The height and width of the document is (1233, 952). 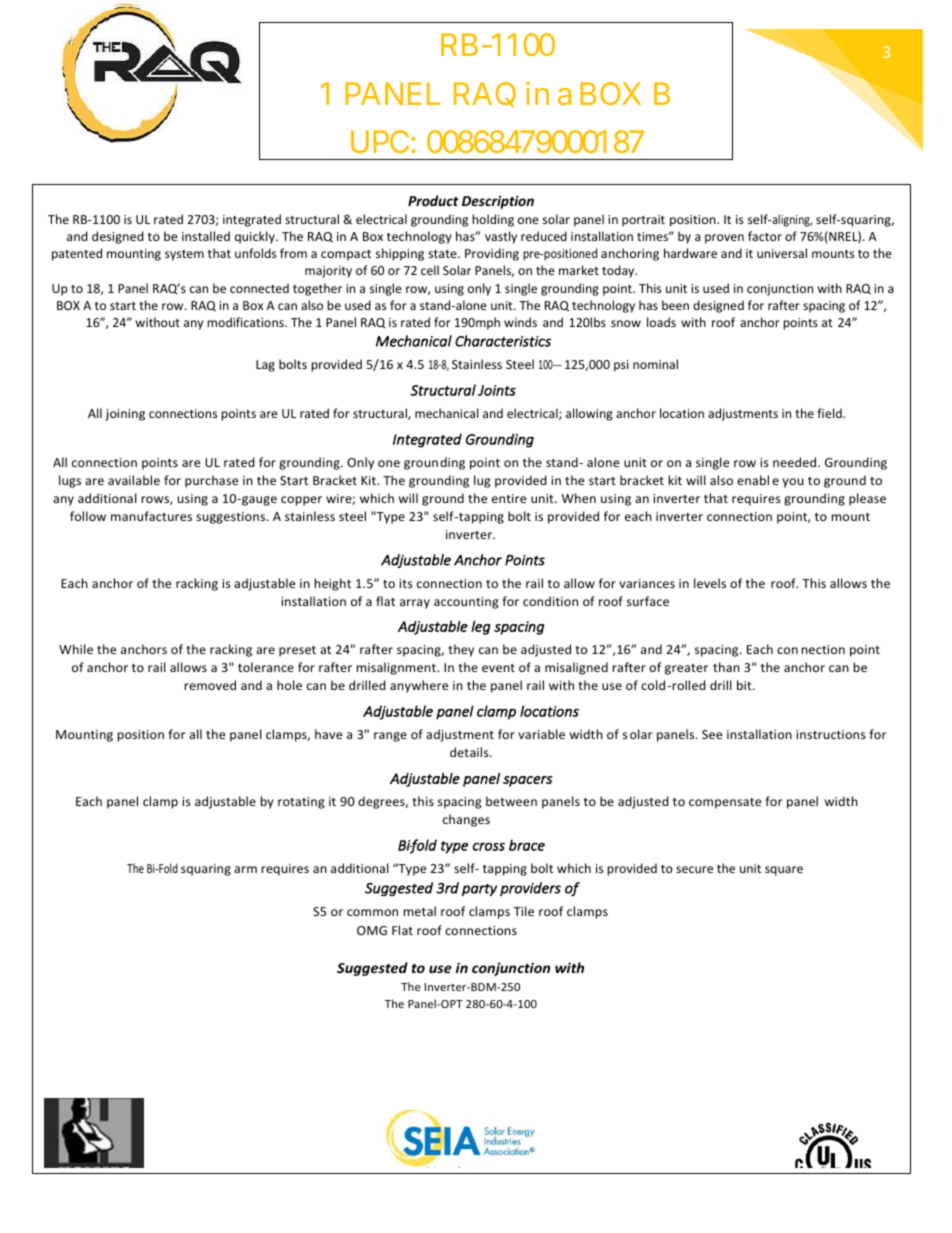 What do you see at coordinates (796, 462) in the document?
I see `needed` at bounding box center [796, 462].
